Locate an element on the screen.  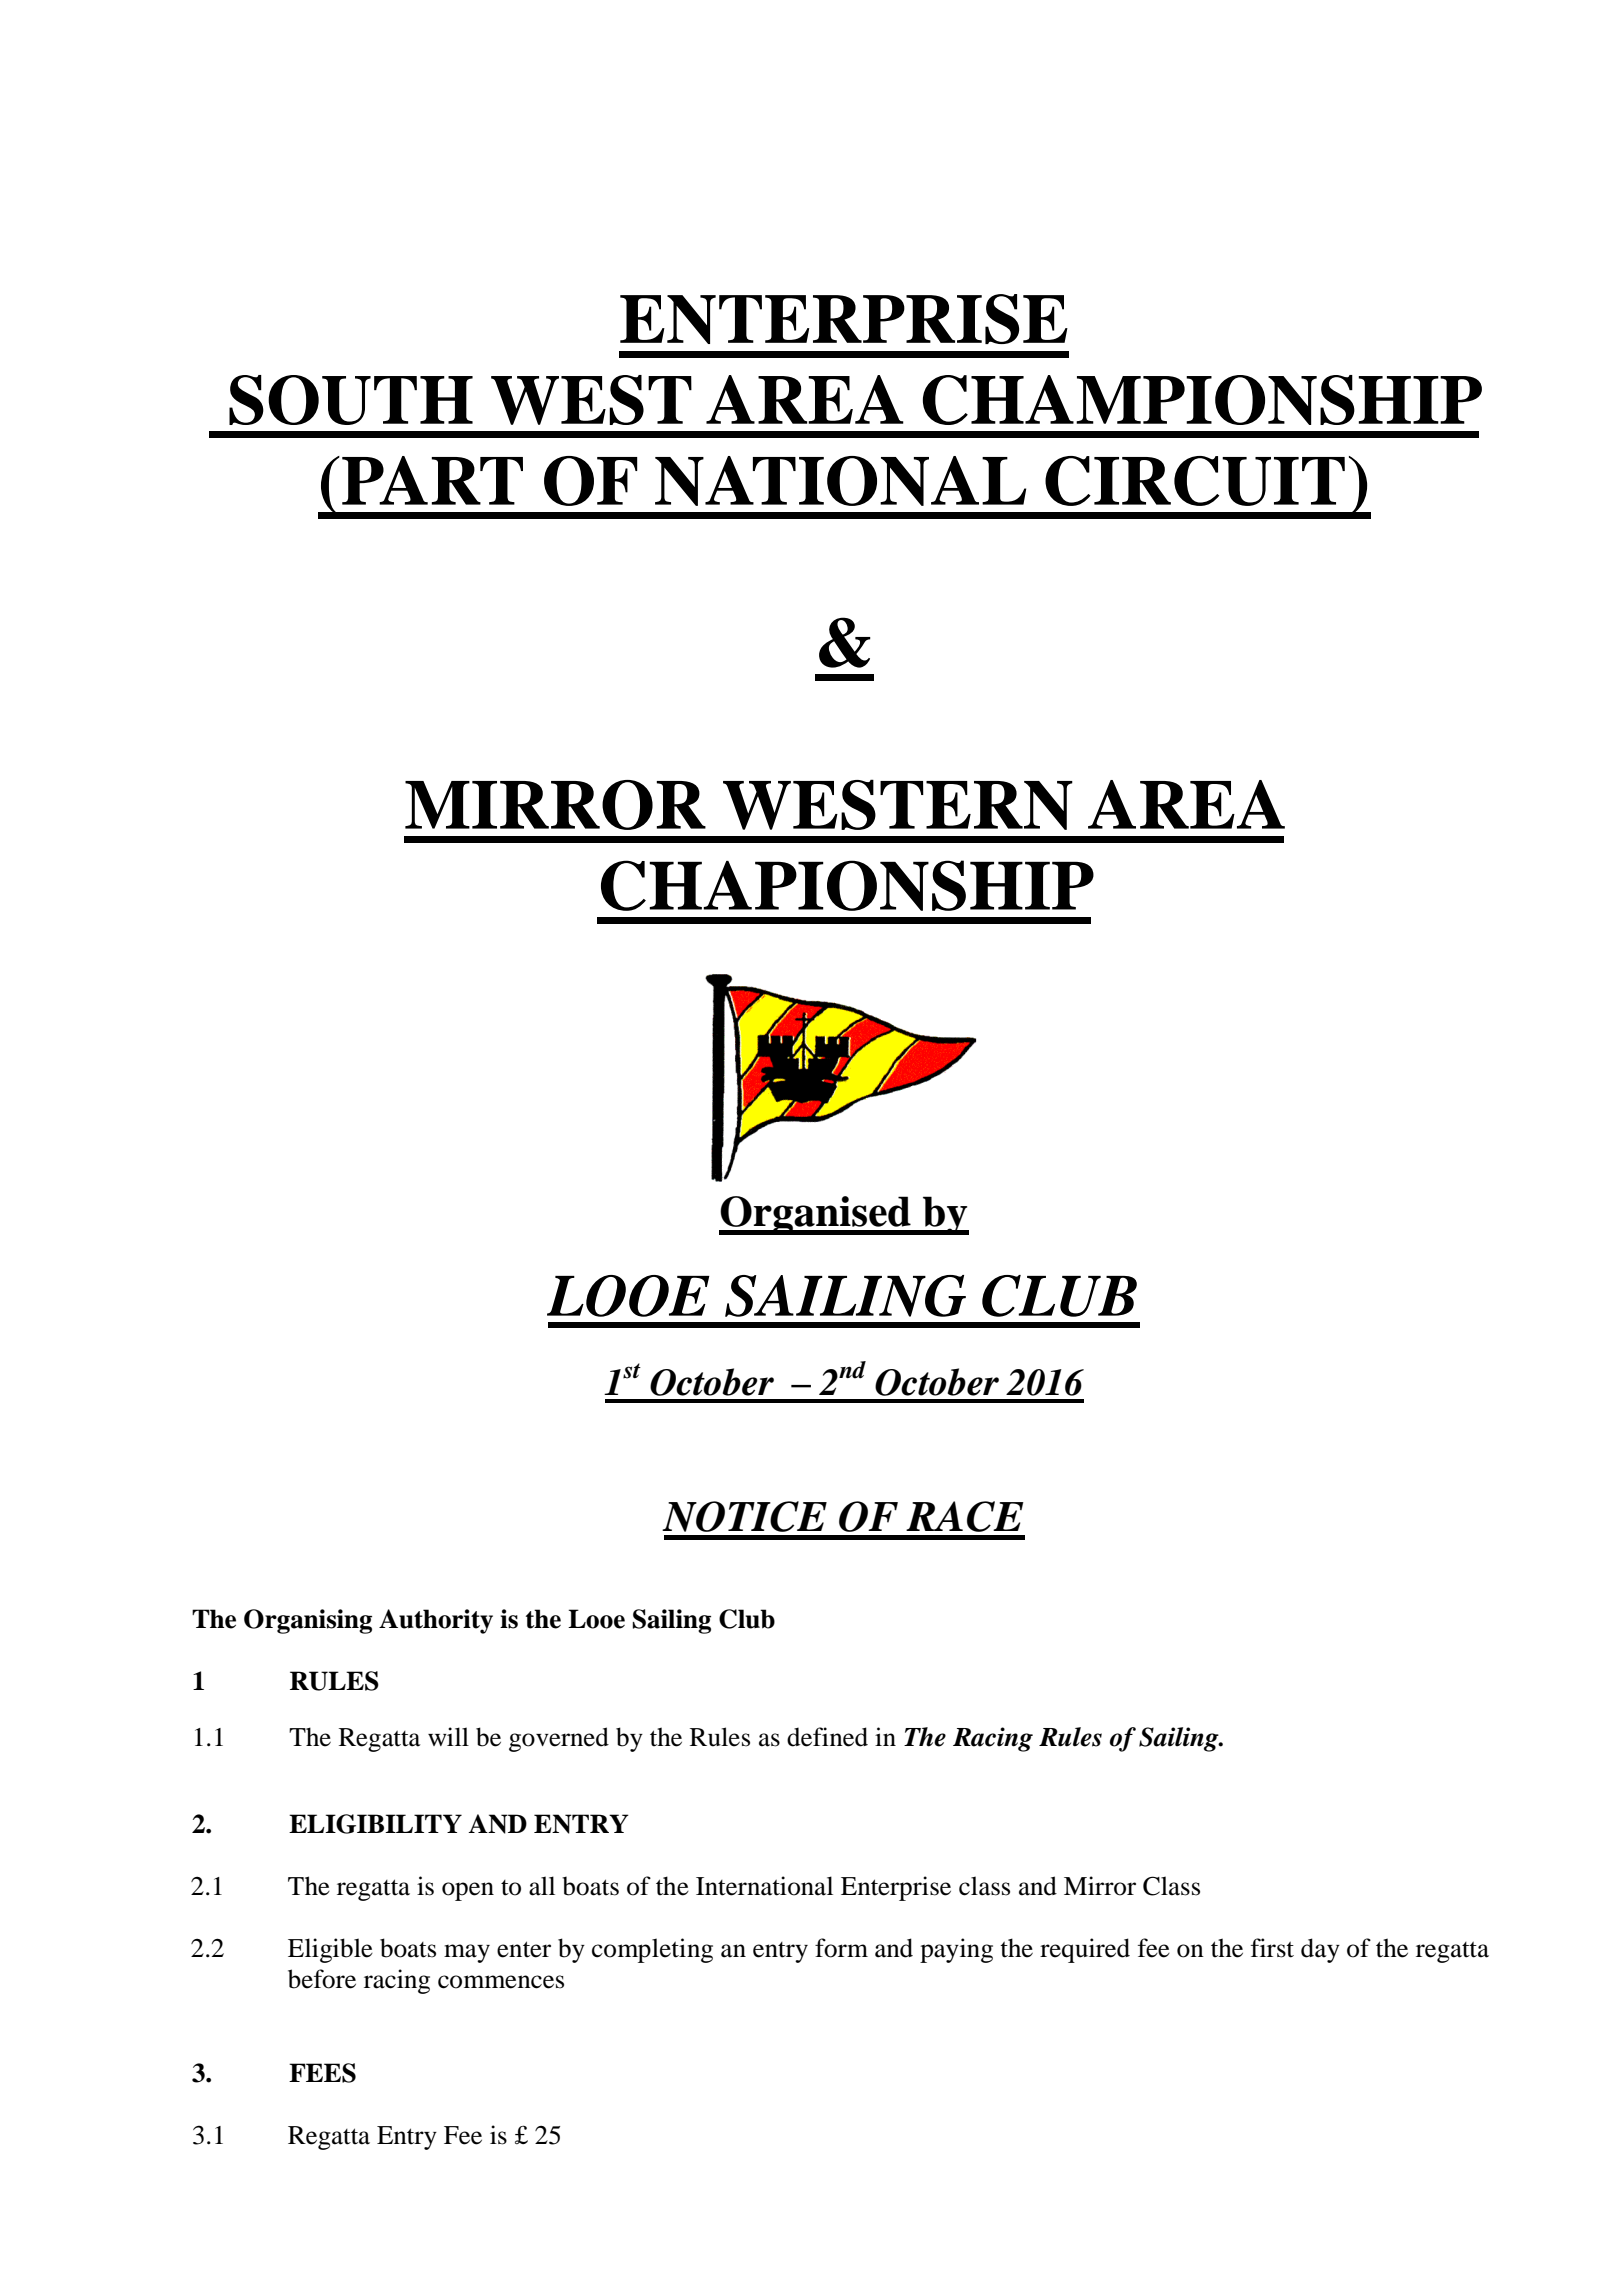
commences is located at coordinates (501, 1982).
